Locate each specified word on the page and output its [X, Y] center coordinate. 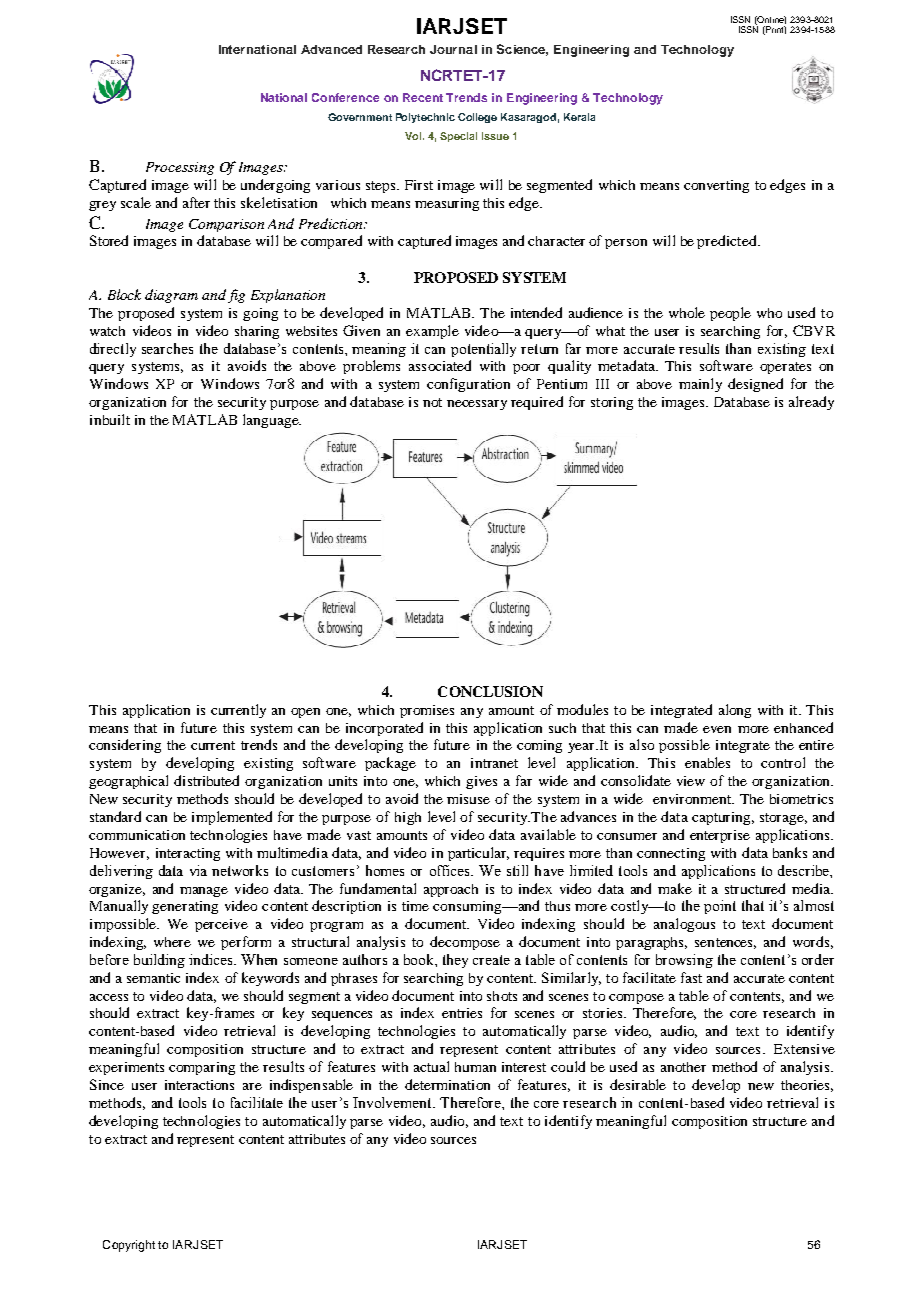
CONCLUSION [490, 691]
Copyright [129, 1246]
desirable [638, 1084]
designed [755, 385]
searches [167, 348]
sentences [725, 943]
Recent [423, 97]
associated [440, 365]
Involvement [393, 1102]
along [735, 711]
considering [125, 746]
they [455, 961]
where [172, 942]
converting [716, 186]
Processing [180, 168]
